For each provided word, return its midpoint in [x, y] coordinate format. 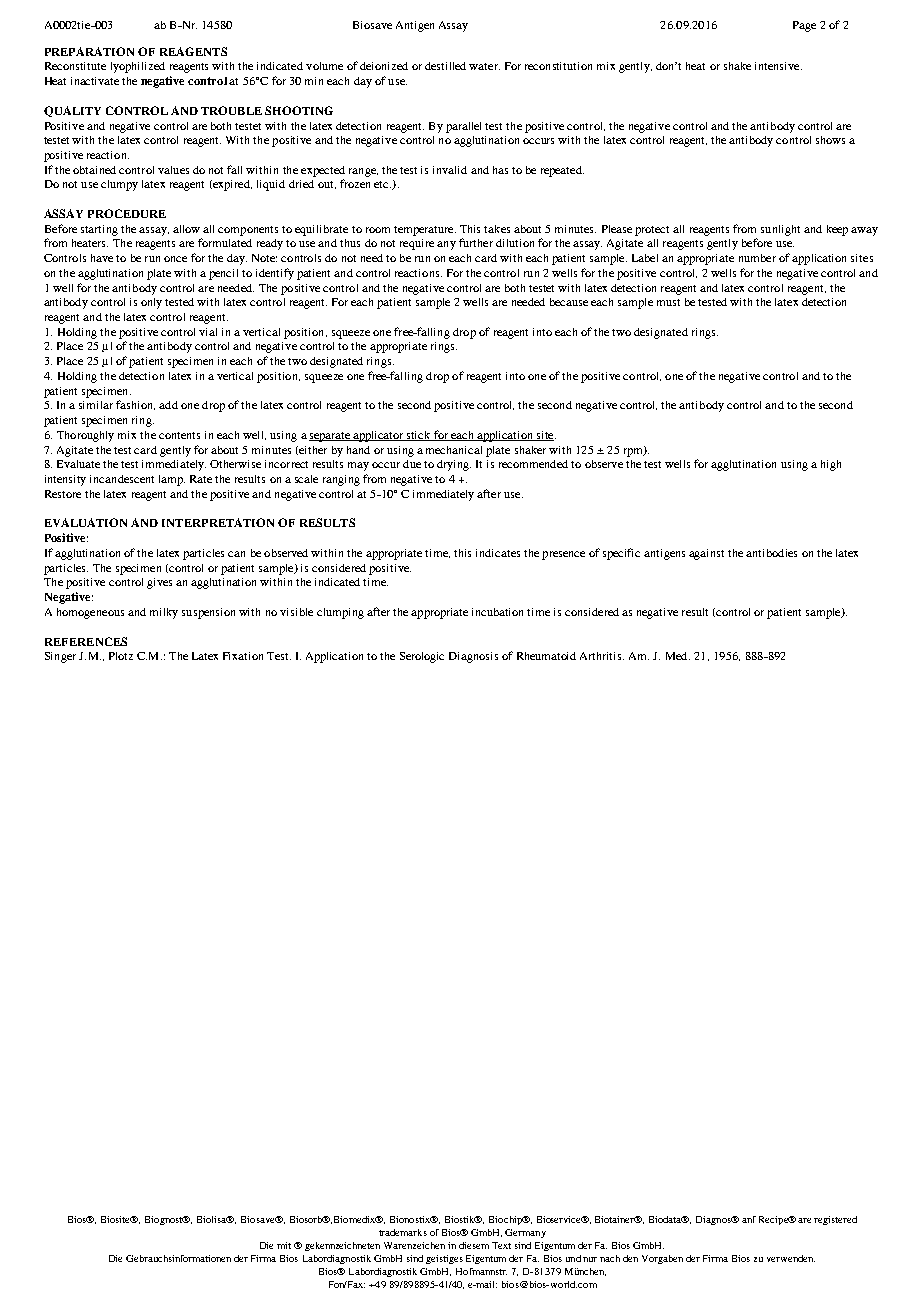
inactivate [95, 81]
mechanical [454, 450]
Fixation [243, 656]
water [484, 66]
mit [284, 1245]
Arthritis [602, 656]
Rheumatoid [546, 656]
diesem [474, 1245]
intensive [778, 66]
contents [179, 435]
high [831, 465]
